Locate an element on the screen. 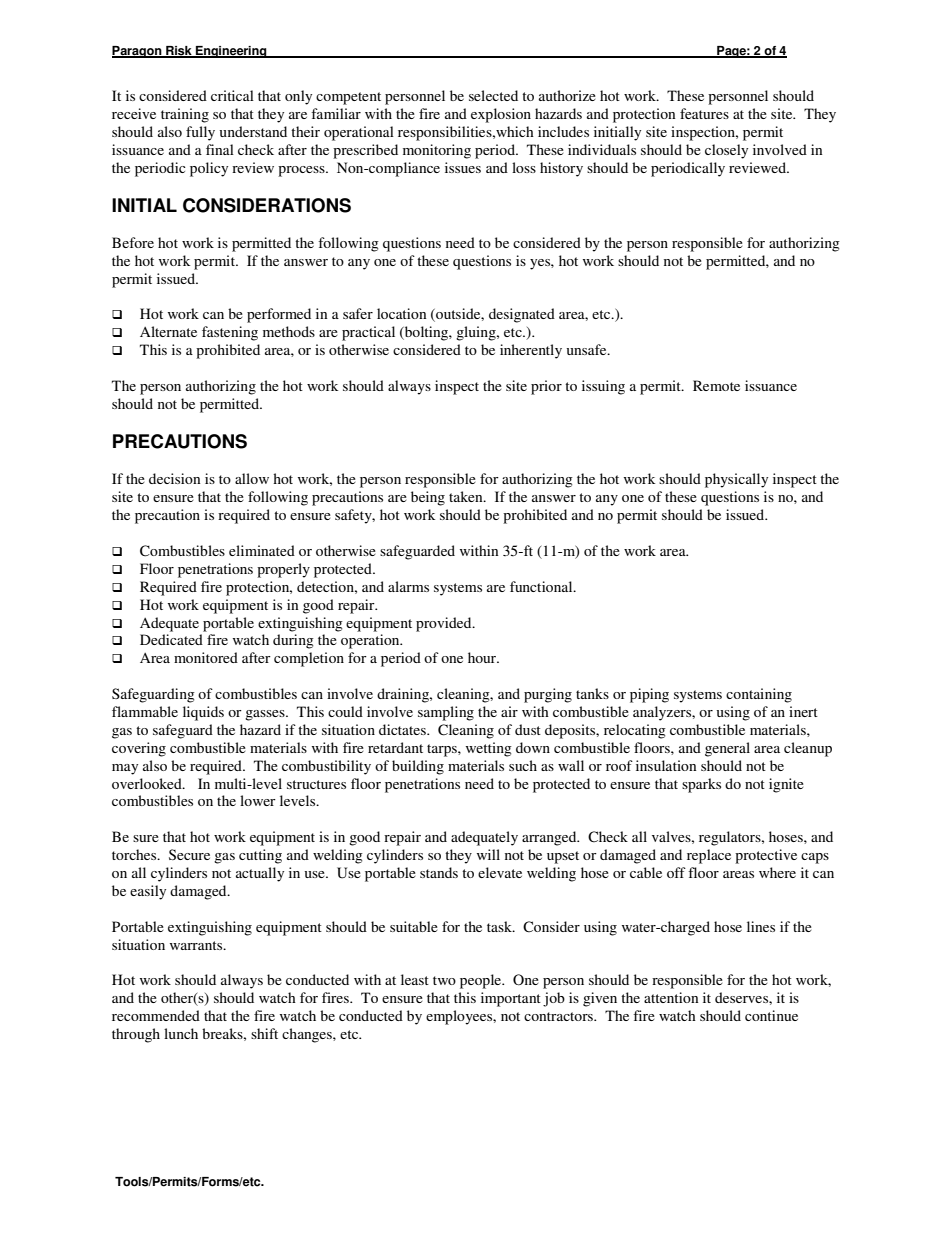 The image size is (952, 1233). continue is located at coordinates (771, 1015).
